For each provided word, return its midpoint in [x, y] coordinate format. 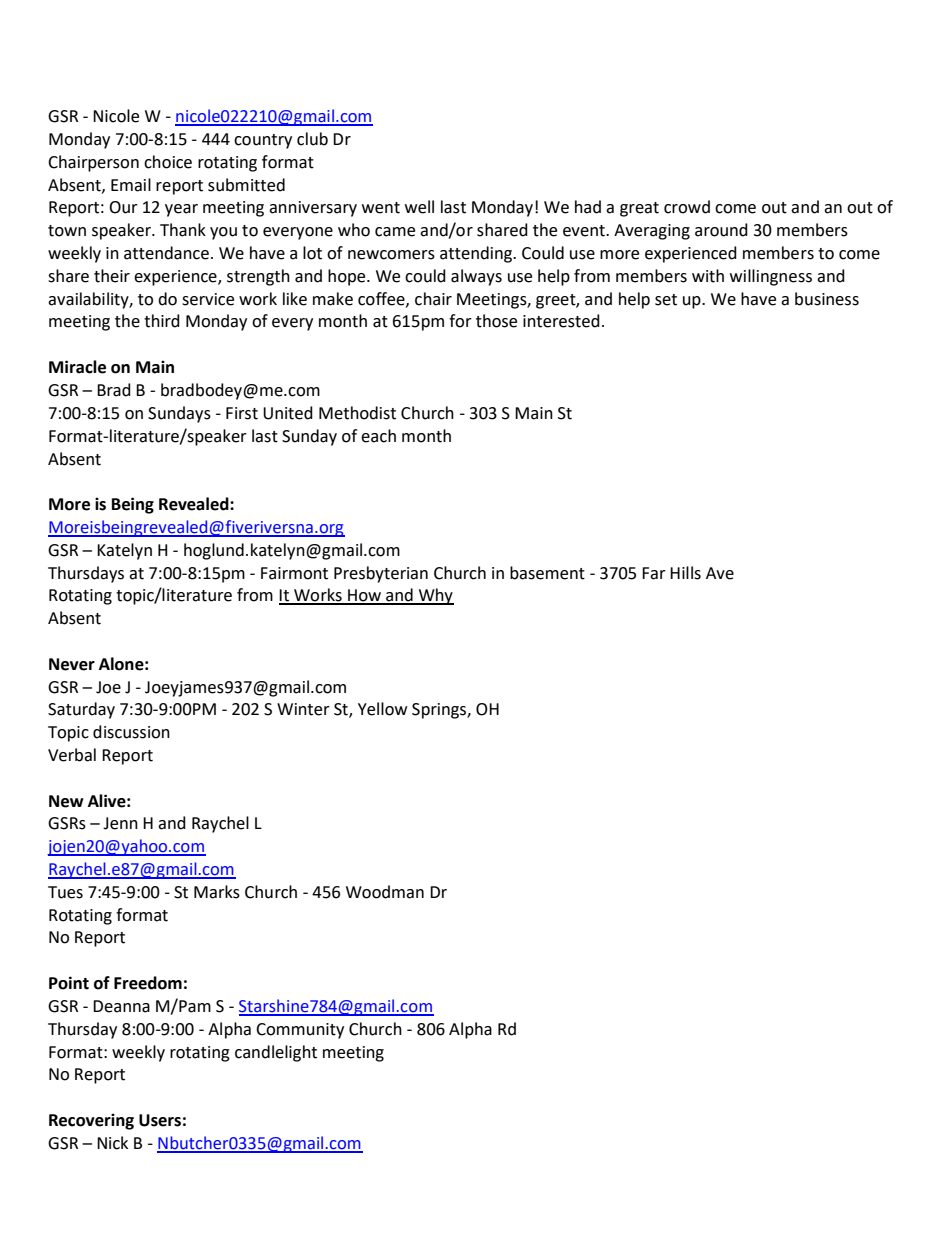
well [419, 207]
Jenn [120, 823]
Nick [112, 1143]
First [242, 413]
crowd [687, 207]
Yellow [382, 709]
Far [654, 573]
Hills [685, 573]
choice [168, 162]
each [378, 436]
